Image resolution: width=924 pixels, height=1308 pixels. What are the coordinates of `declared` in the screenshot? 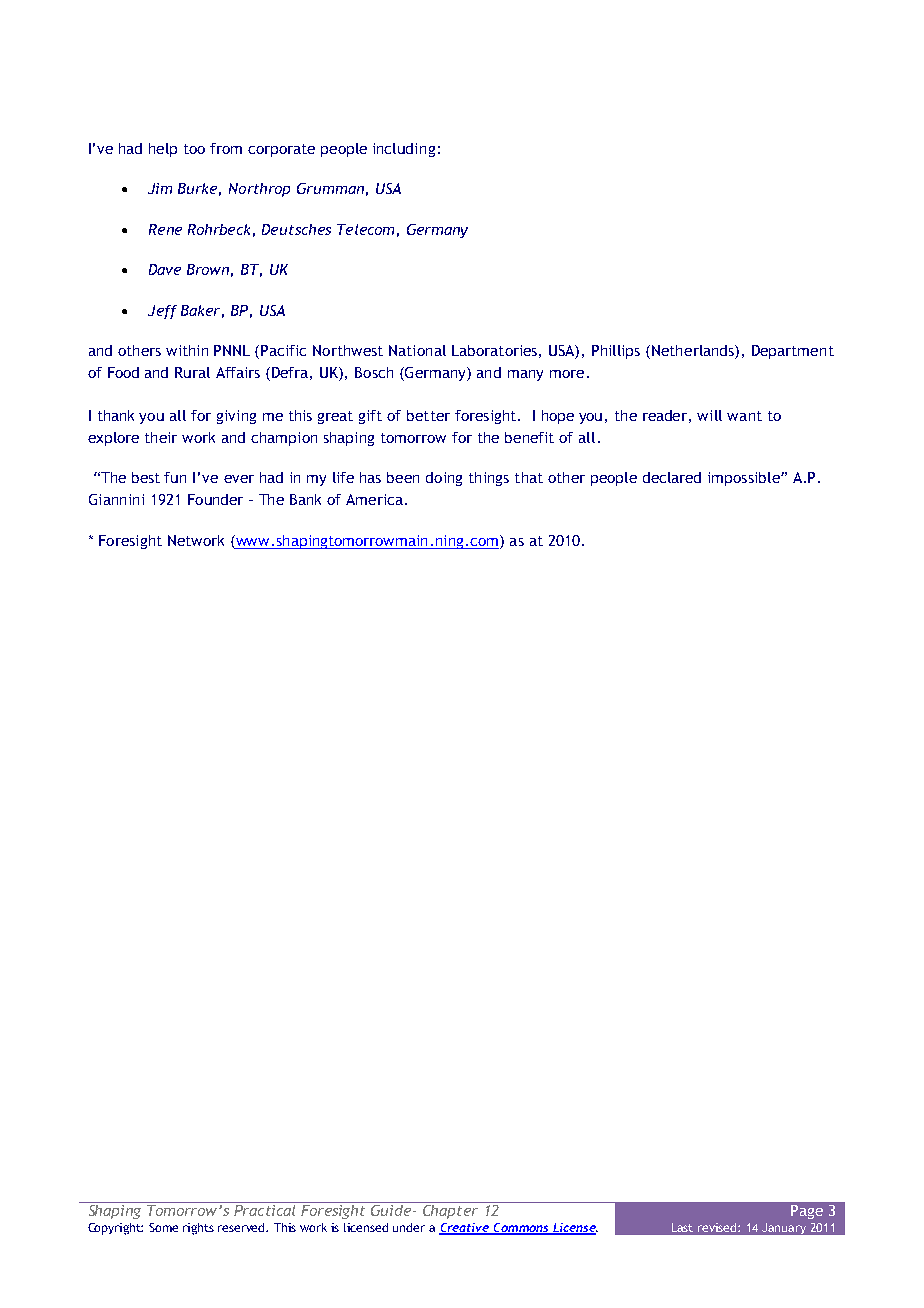 It's located at (672, 477).
